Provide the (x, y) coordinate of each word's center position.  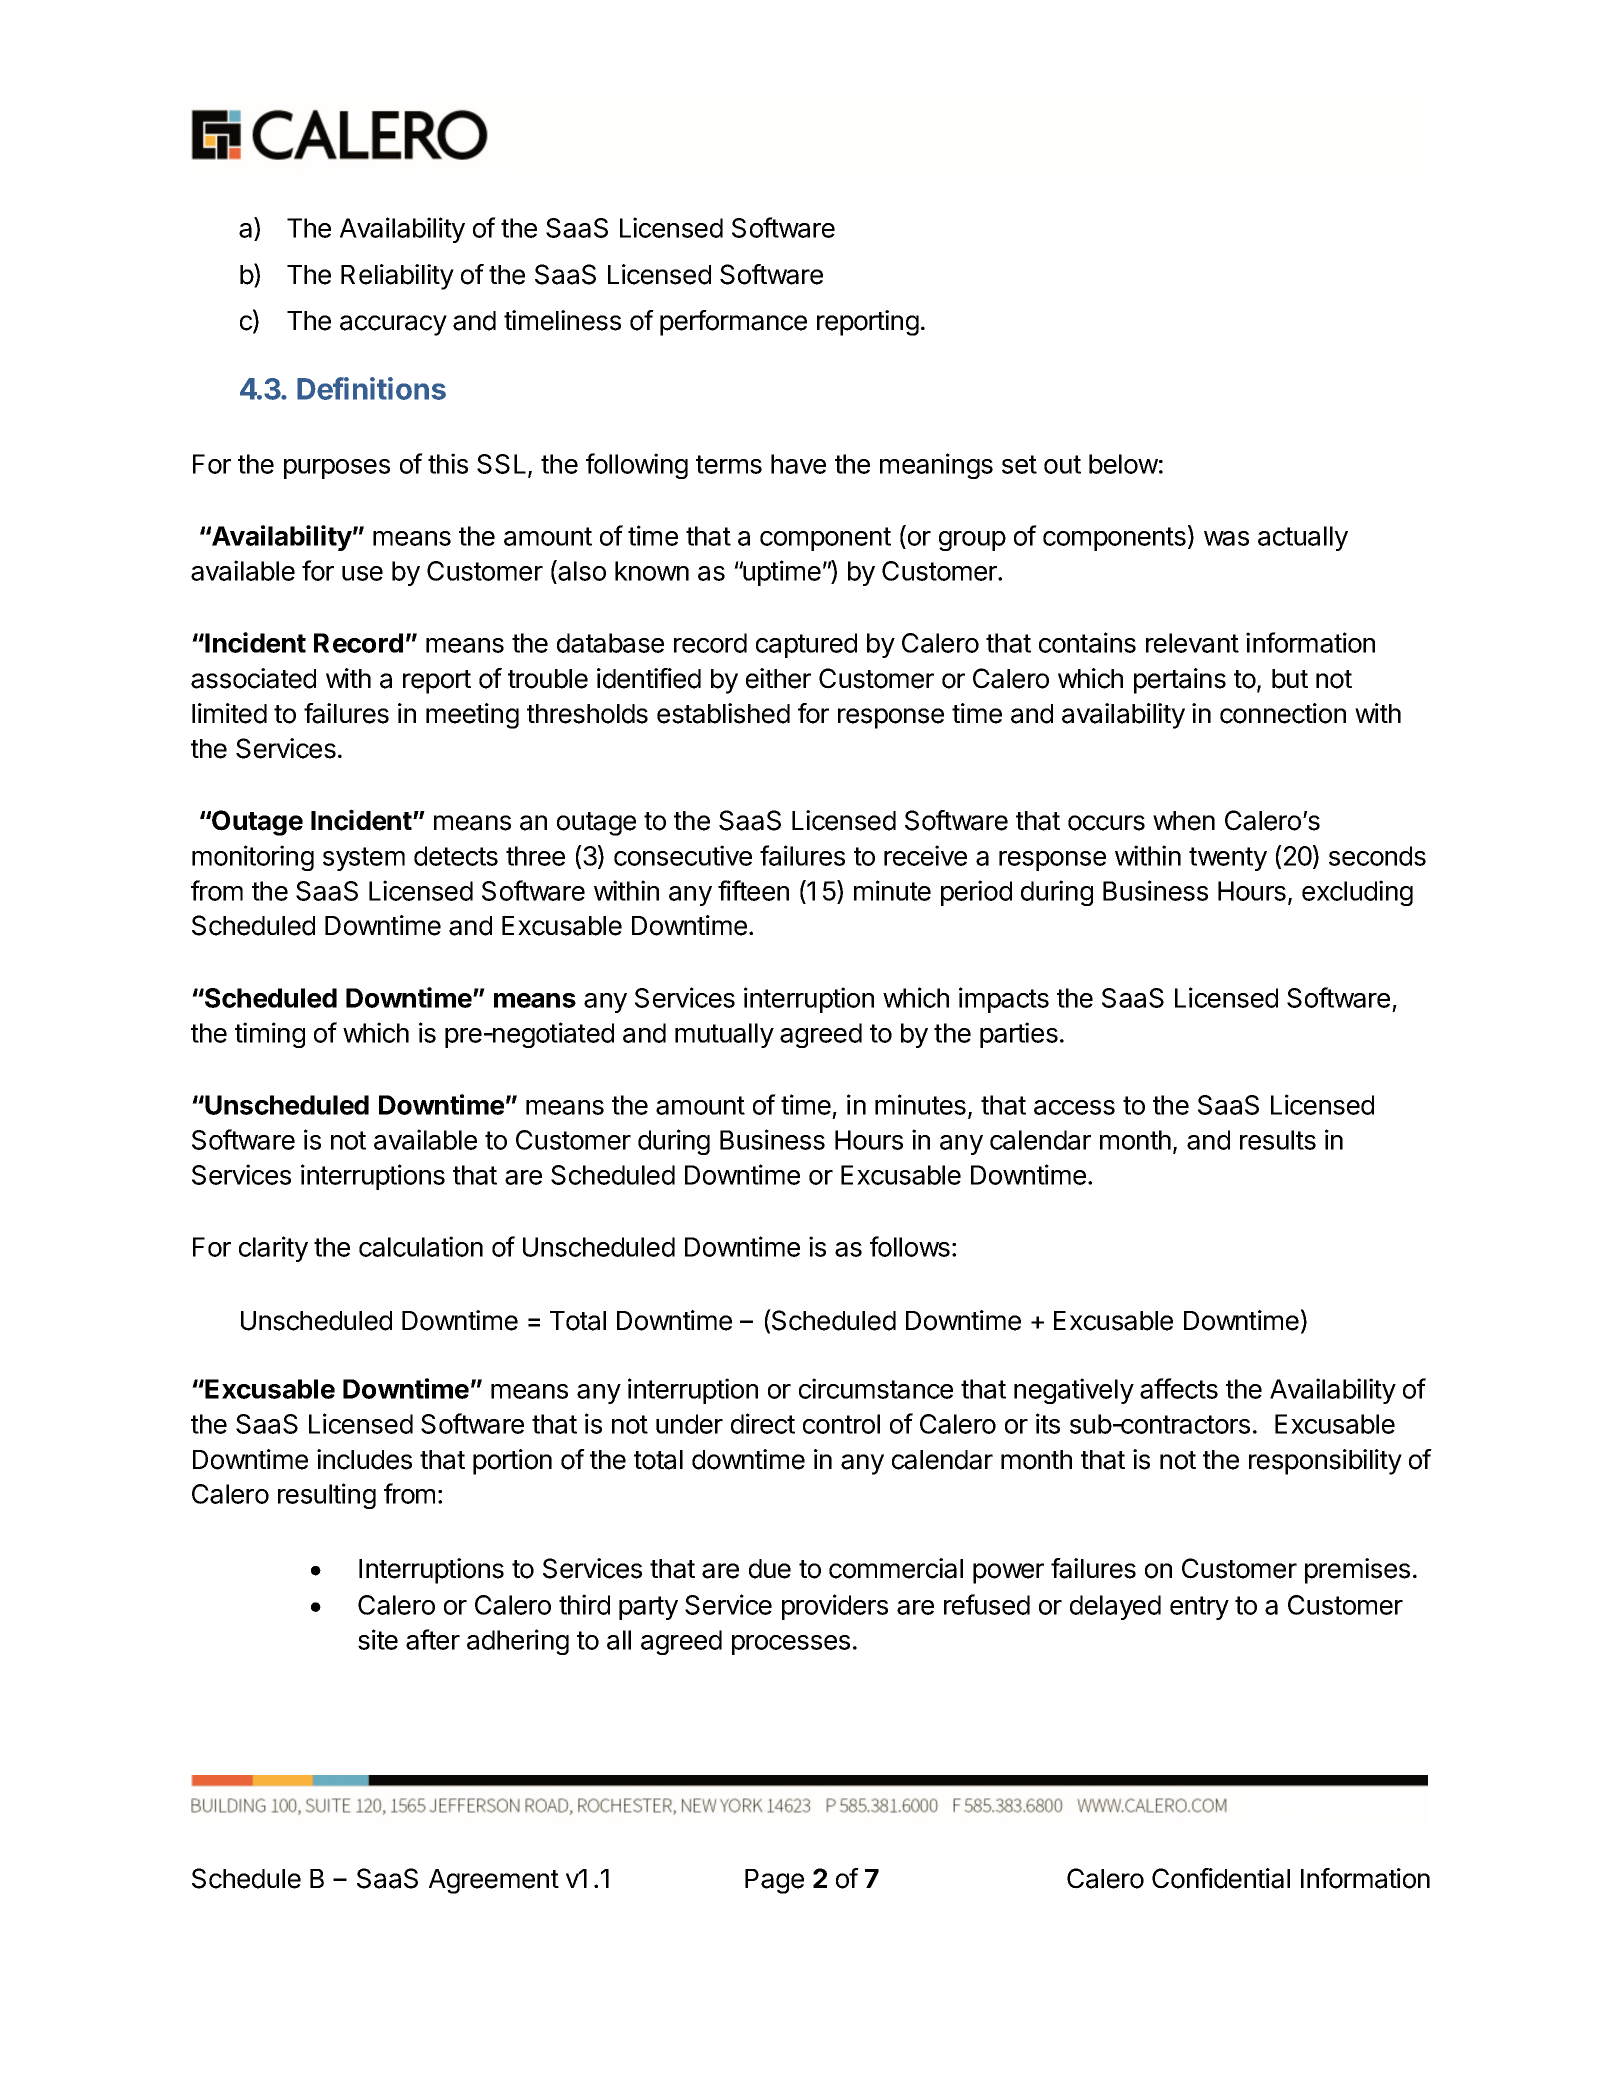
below (1123, 464)
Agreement (494, 1881)
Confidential (1221, 1878)
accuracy (393, 325)
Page (774, 1881)
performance (733, 323)
